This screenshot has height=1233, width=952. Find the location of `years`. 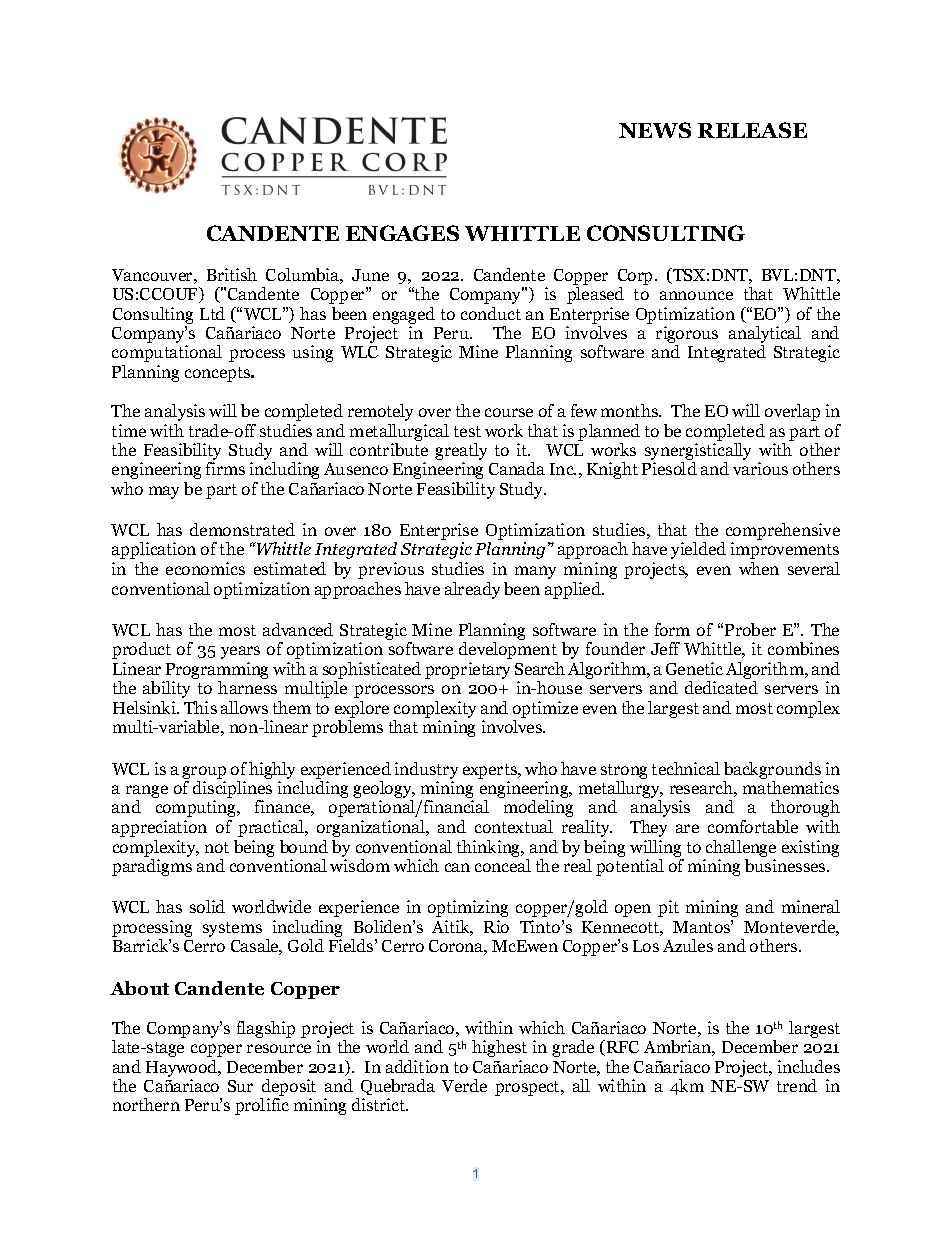

years is located at coordinates (240, 652).
